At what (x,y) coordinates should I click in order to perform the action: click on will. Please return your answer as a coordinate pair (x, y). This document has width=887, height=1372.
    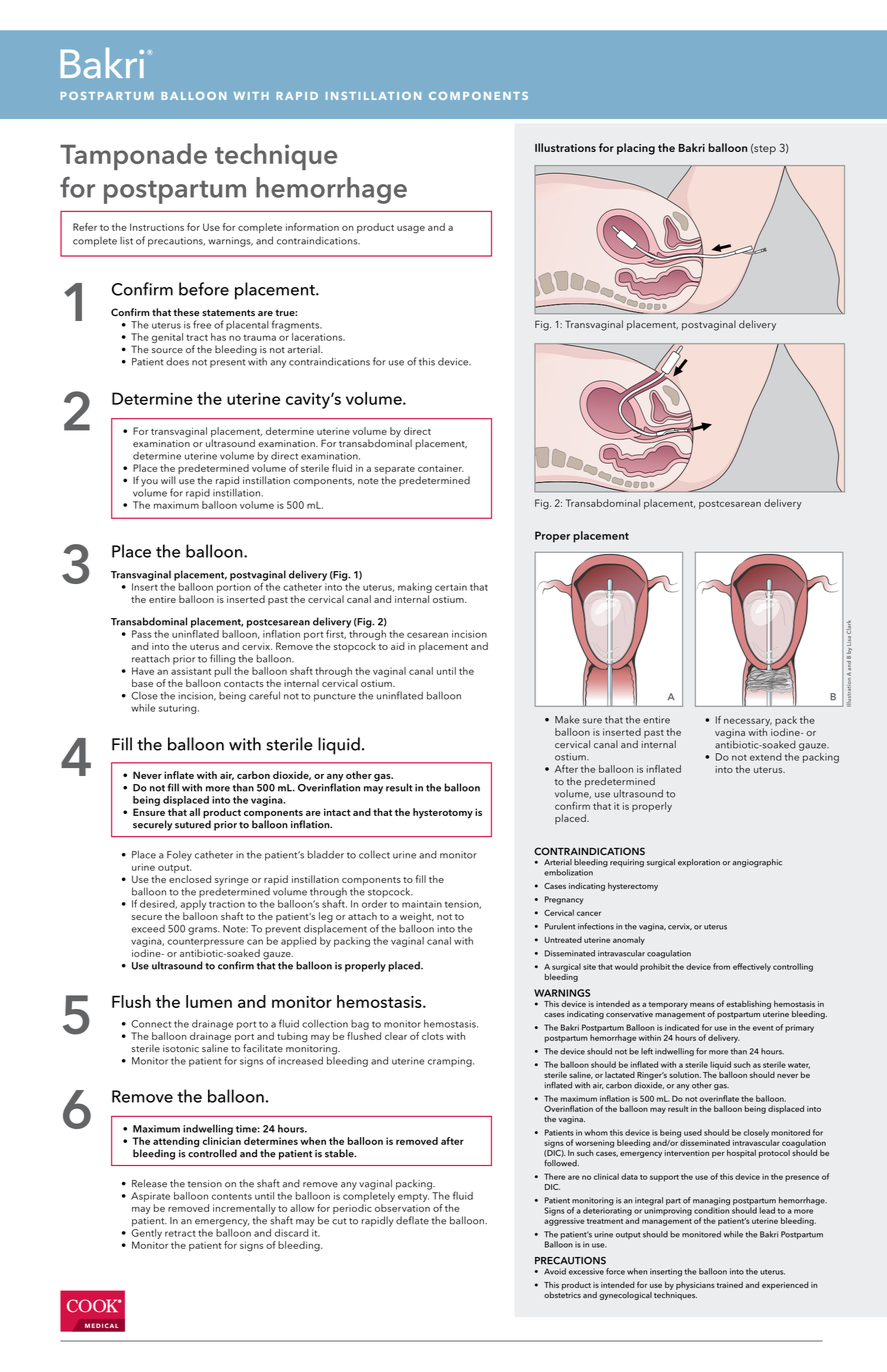
    Looking at the image, I should click on (168, 480).
